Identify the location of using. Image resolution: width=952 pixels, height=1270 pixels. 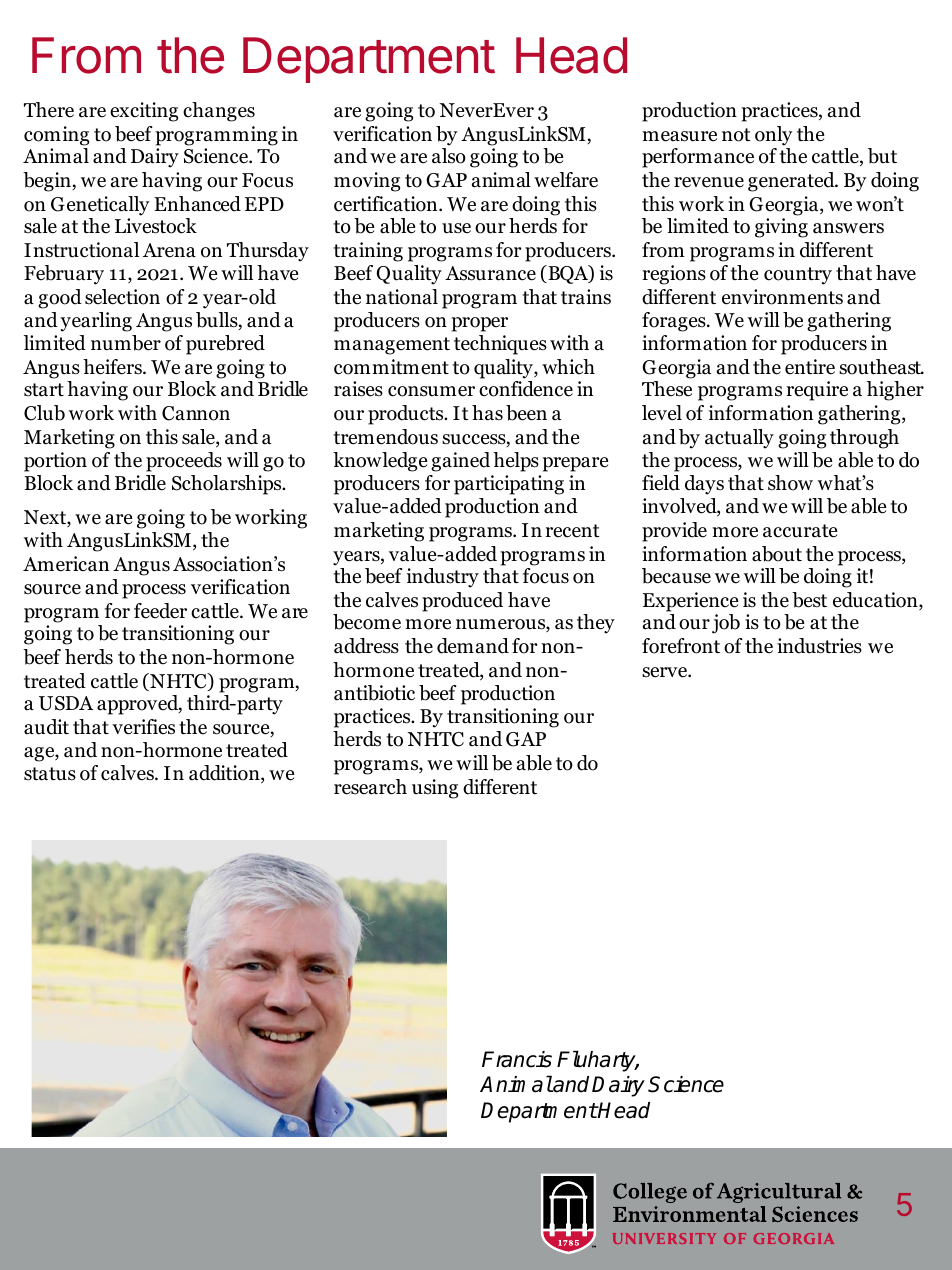
(435, 789).
